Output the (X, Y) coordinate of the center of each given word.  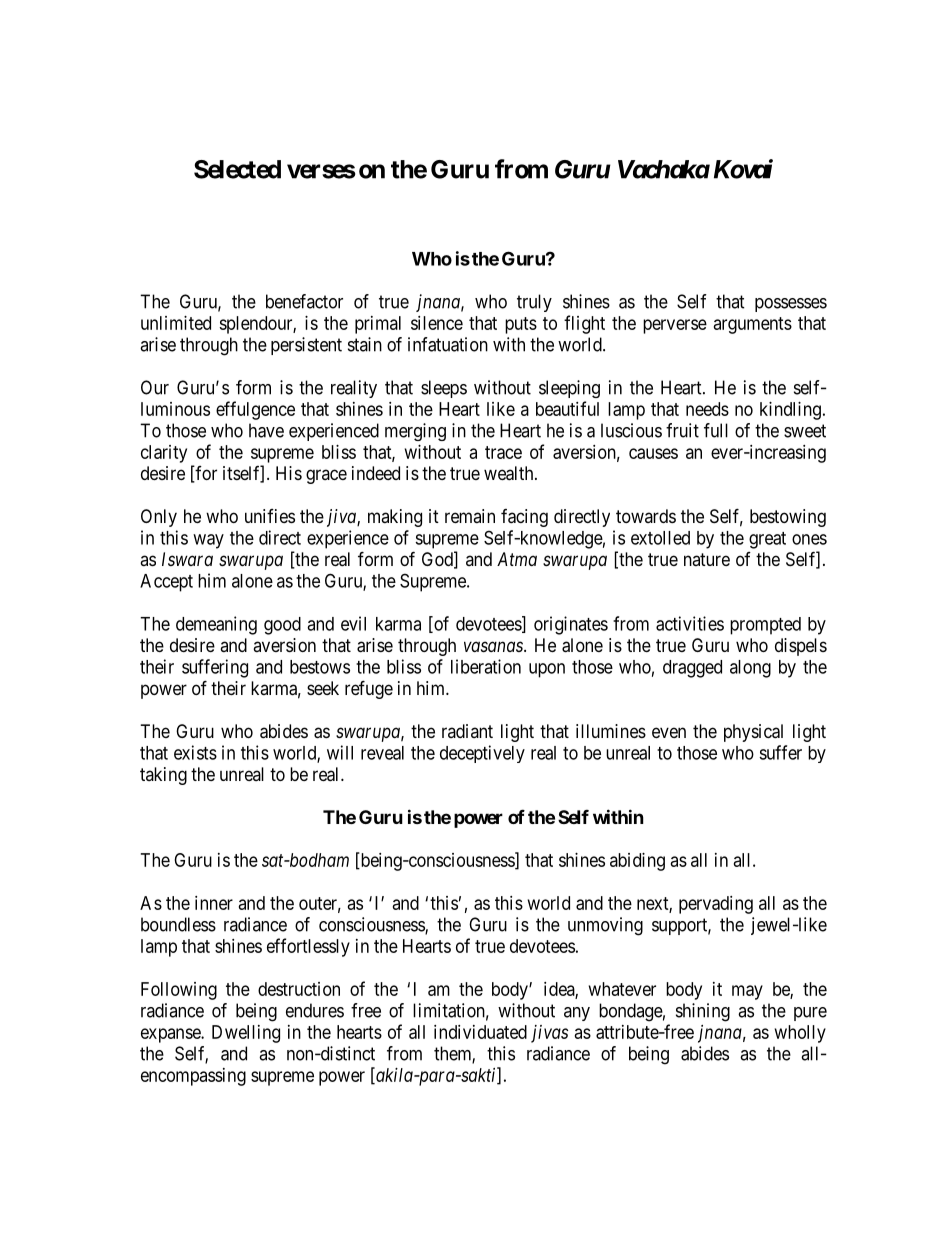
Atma (517, 559)
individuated (480, 1032)
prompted (765, 626)
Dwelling (246, 1034)
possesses (791, 305)
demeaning (216, 625)
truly (534, 303)
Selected (237, 169)
